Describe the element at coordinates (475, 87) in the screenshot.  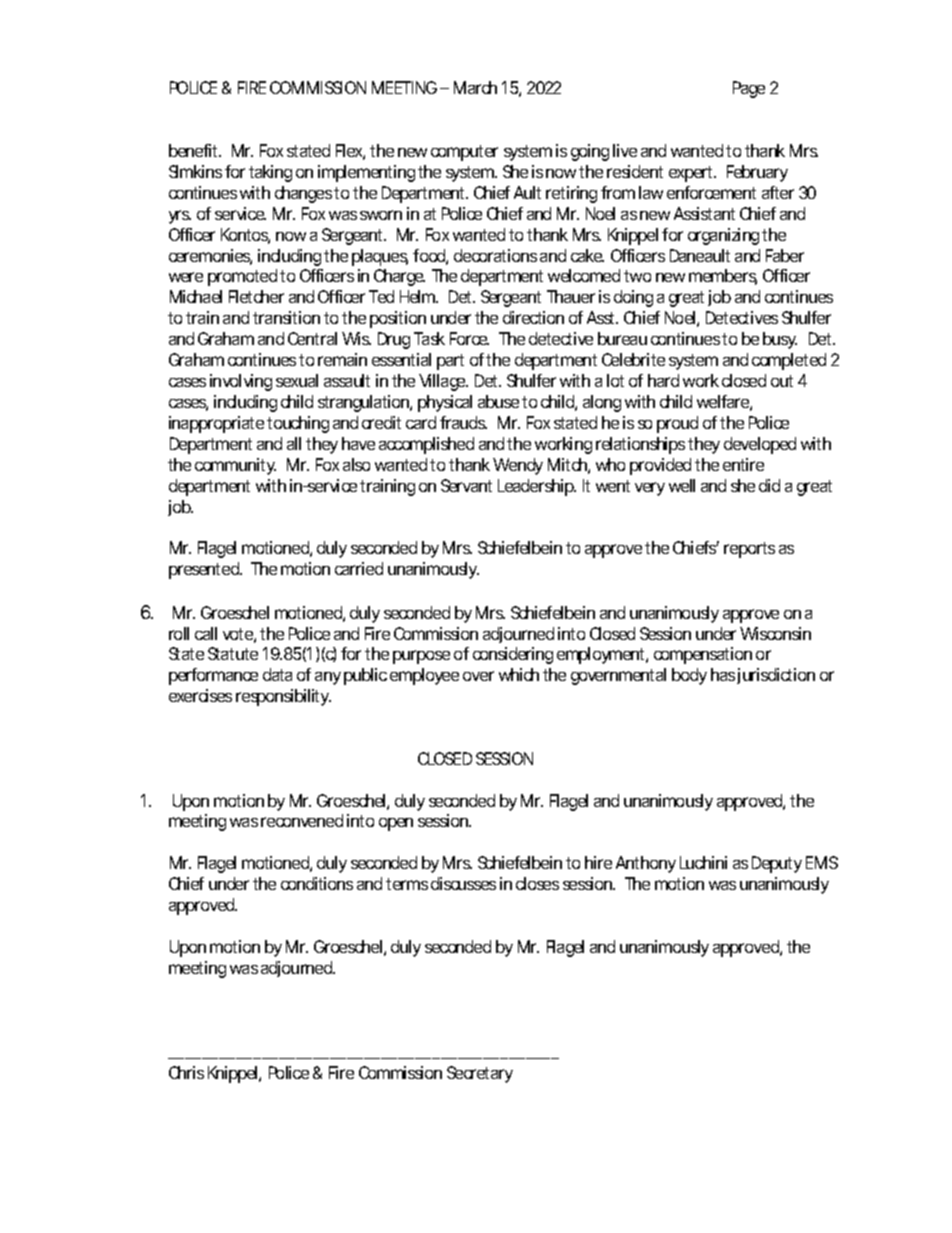
I see `March` at that location.
